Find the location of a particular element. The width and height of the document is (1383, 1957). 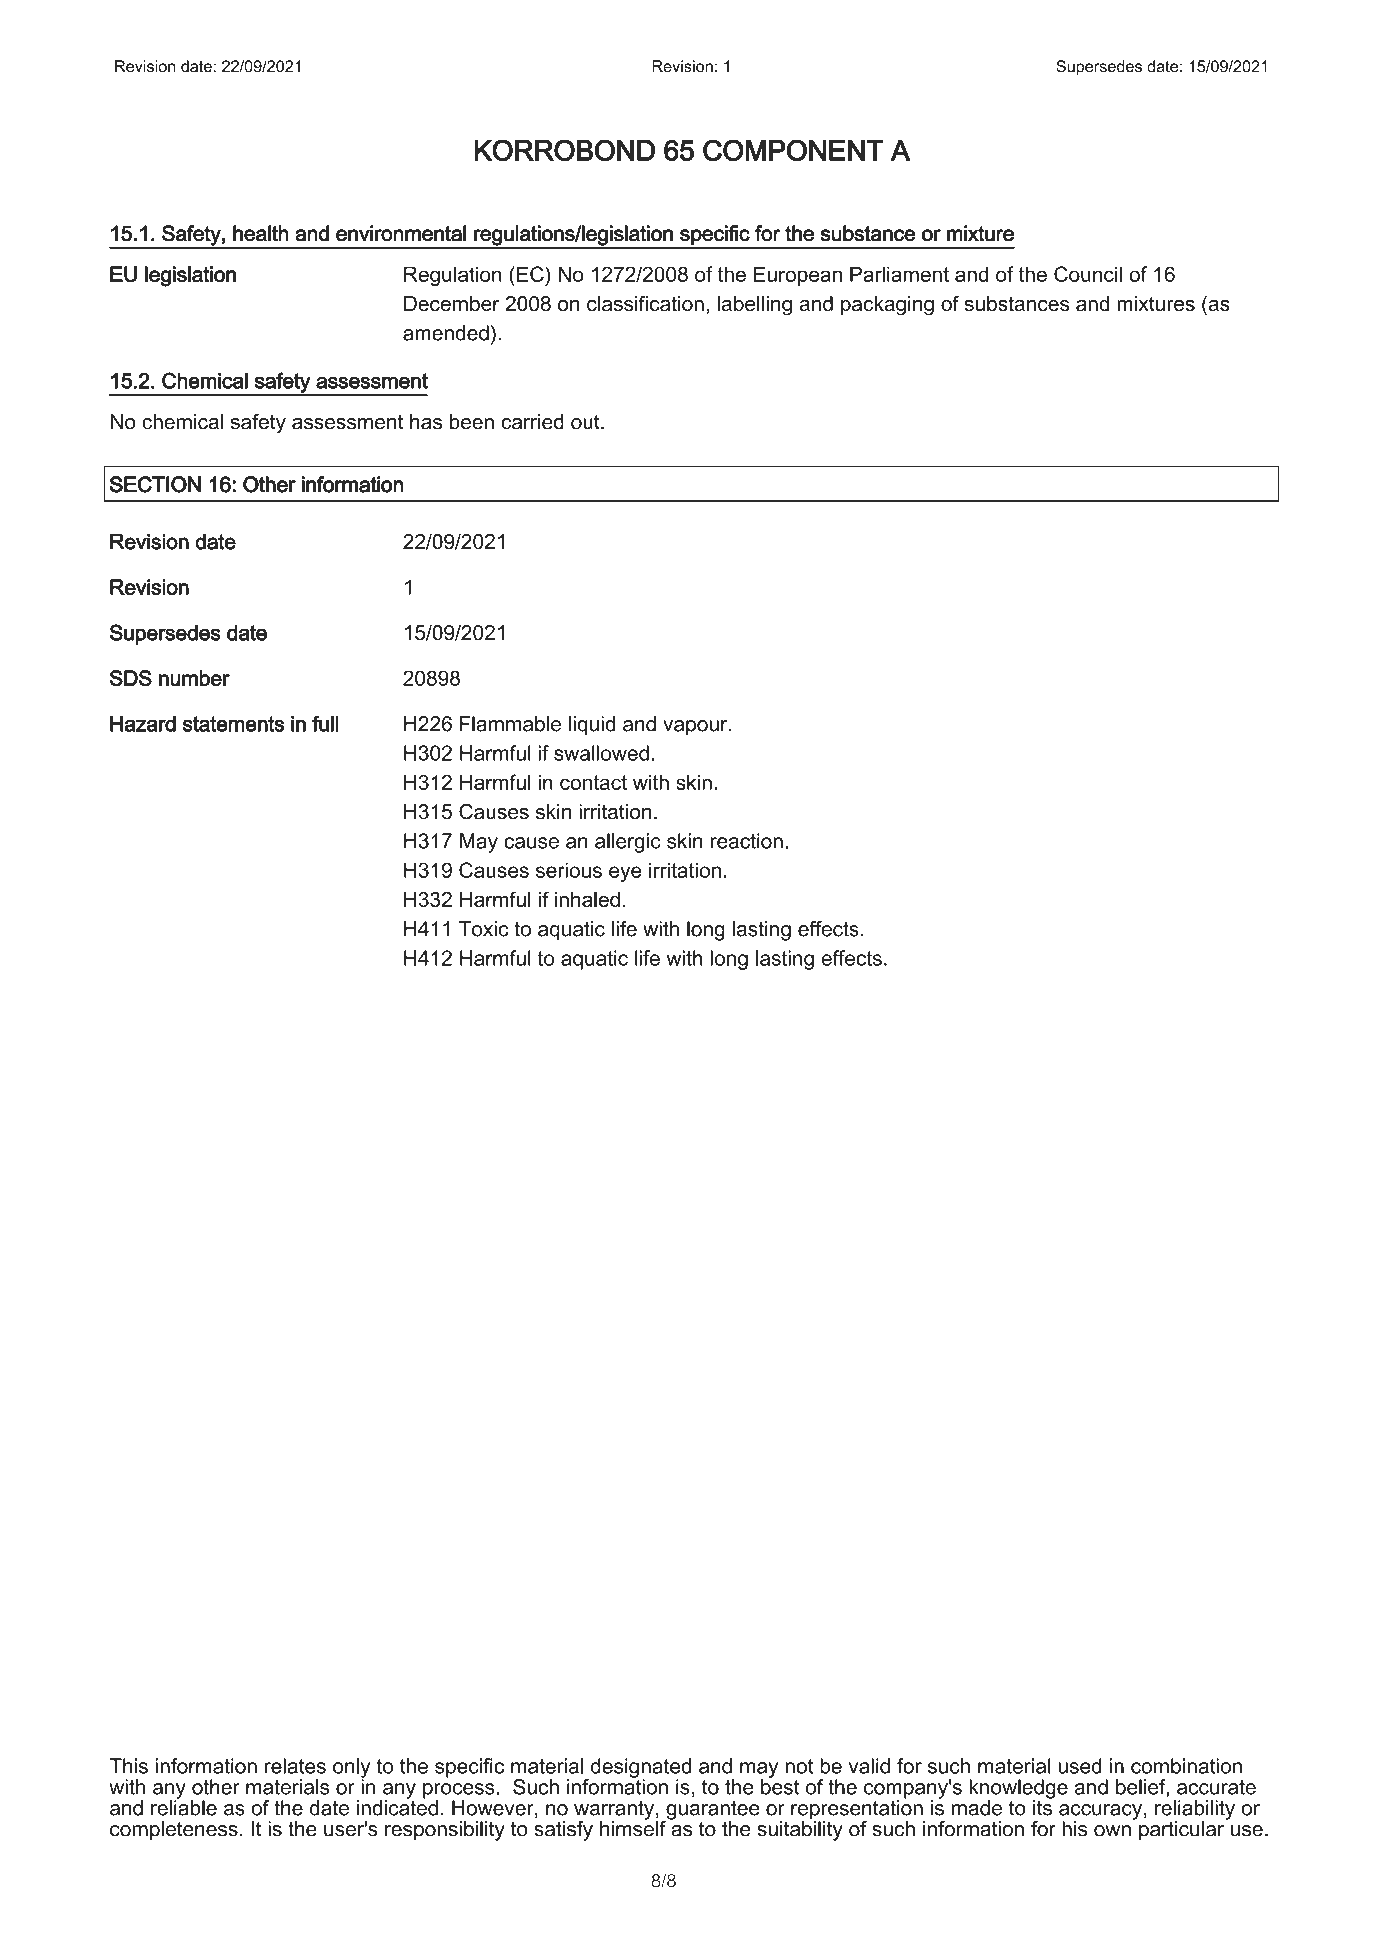

Toxic is located at coordinates (483, 929).
